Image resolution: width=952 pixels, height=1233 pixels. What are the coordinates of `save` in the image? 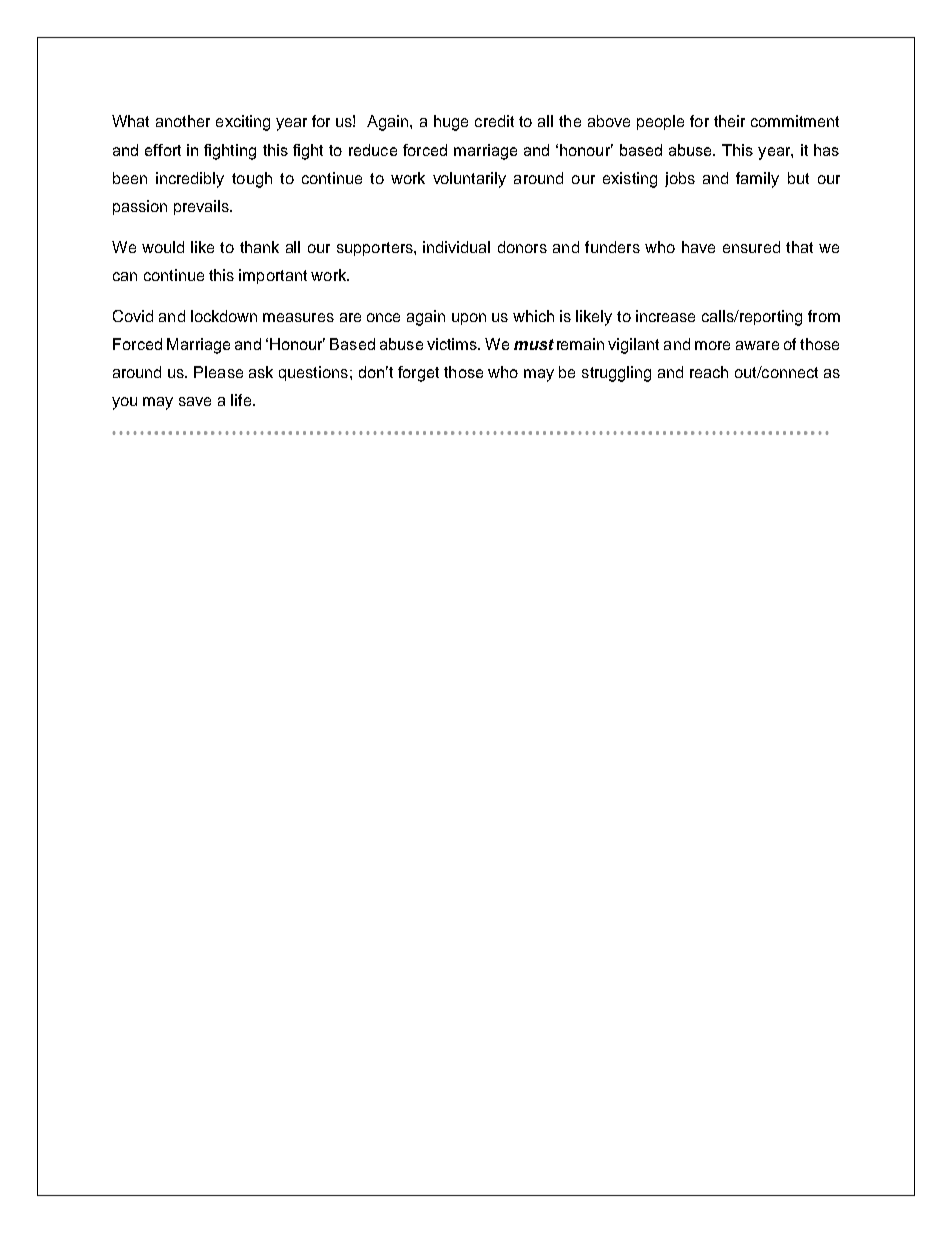 It's located at (195, 401).
